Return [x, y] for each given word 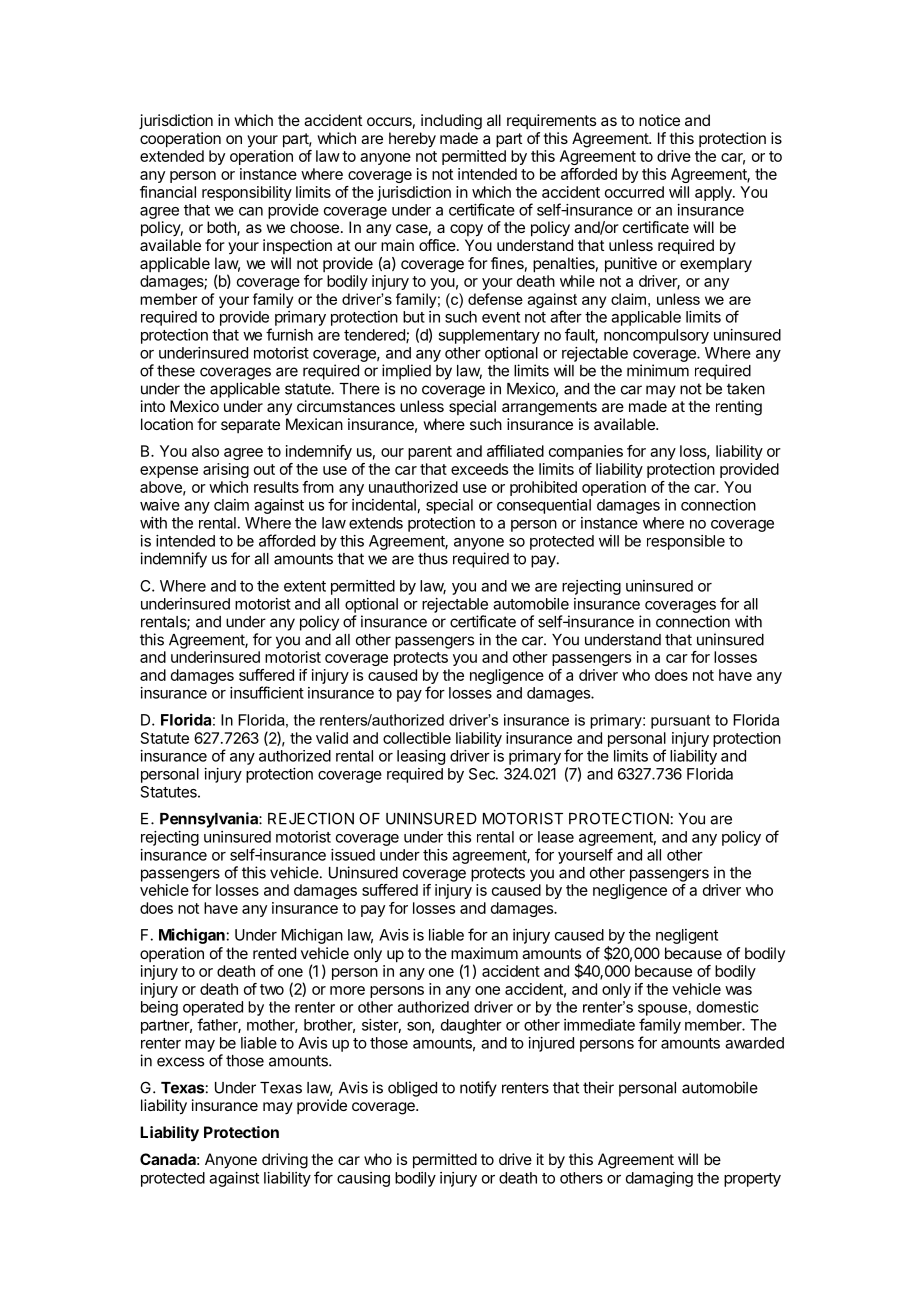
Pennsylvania [210, 820]
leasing [421, 757]
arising [226, 470]
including [451, 122]
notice [659, 120]
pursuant [680, 722]
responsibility [247, 193]
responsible [686, 542]
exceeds [479, 469]
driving [285, 1161]
